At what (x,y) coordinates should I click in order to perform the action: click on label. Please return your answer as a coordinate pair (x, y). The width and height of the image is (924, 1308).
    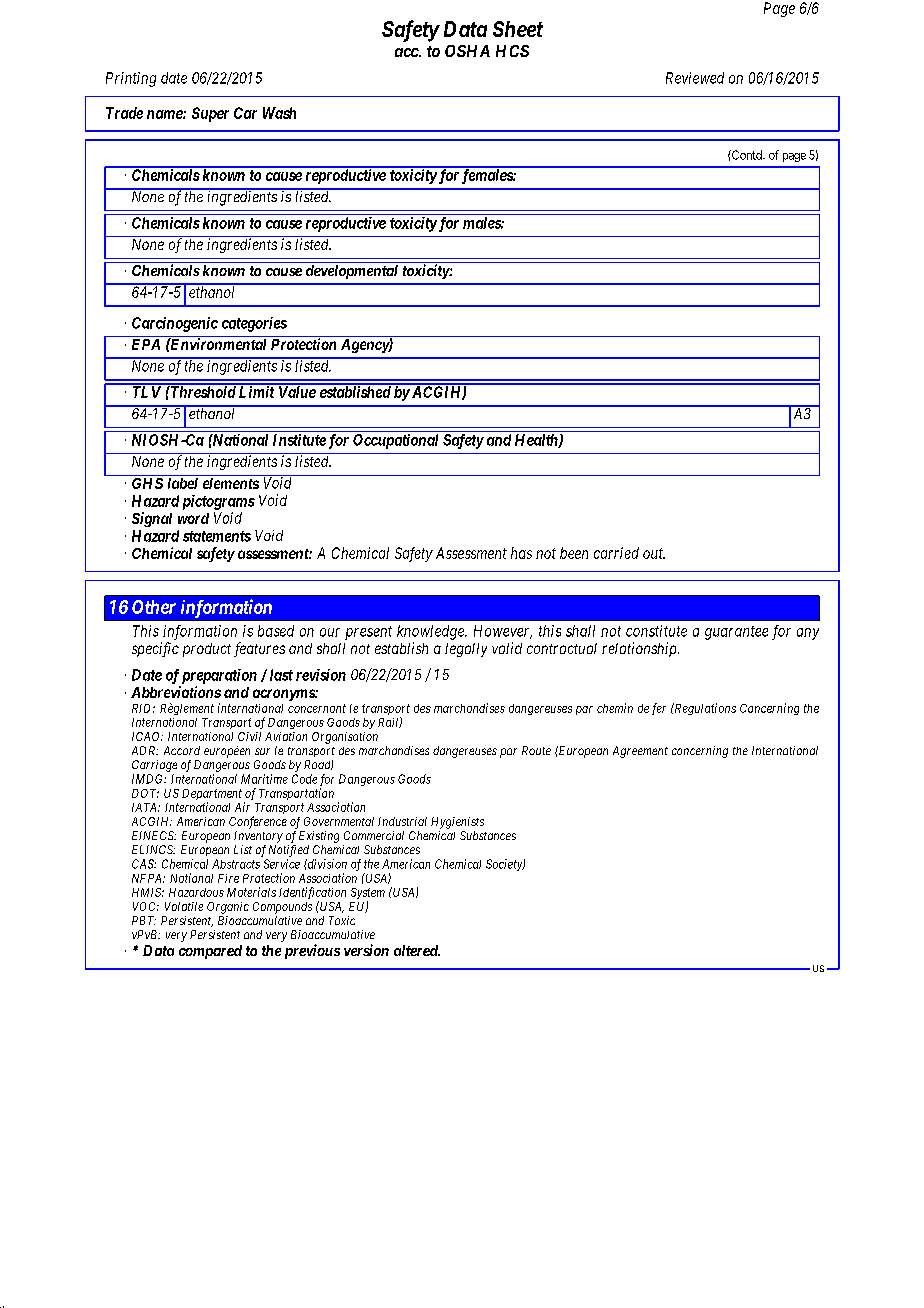
    Looking at the image, I should click on (183, 483).
